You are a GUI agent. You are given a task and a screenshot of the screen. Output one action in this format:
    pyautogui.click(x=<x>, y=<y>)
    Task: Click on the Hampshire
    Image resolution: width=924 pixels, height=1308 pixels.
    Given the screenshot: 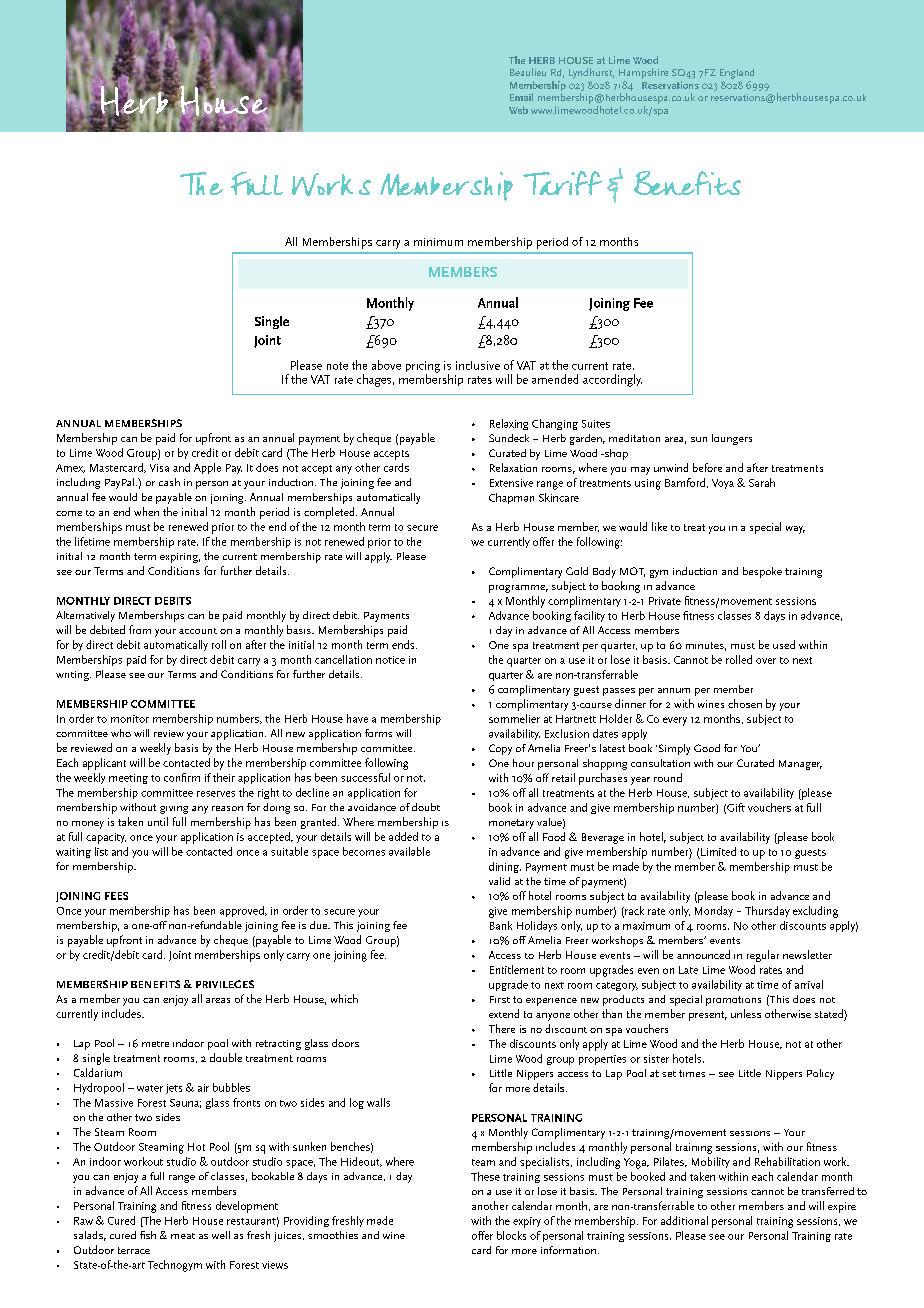 What is the action you would take?
    pyautogui.click(x=643, y=73)
